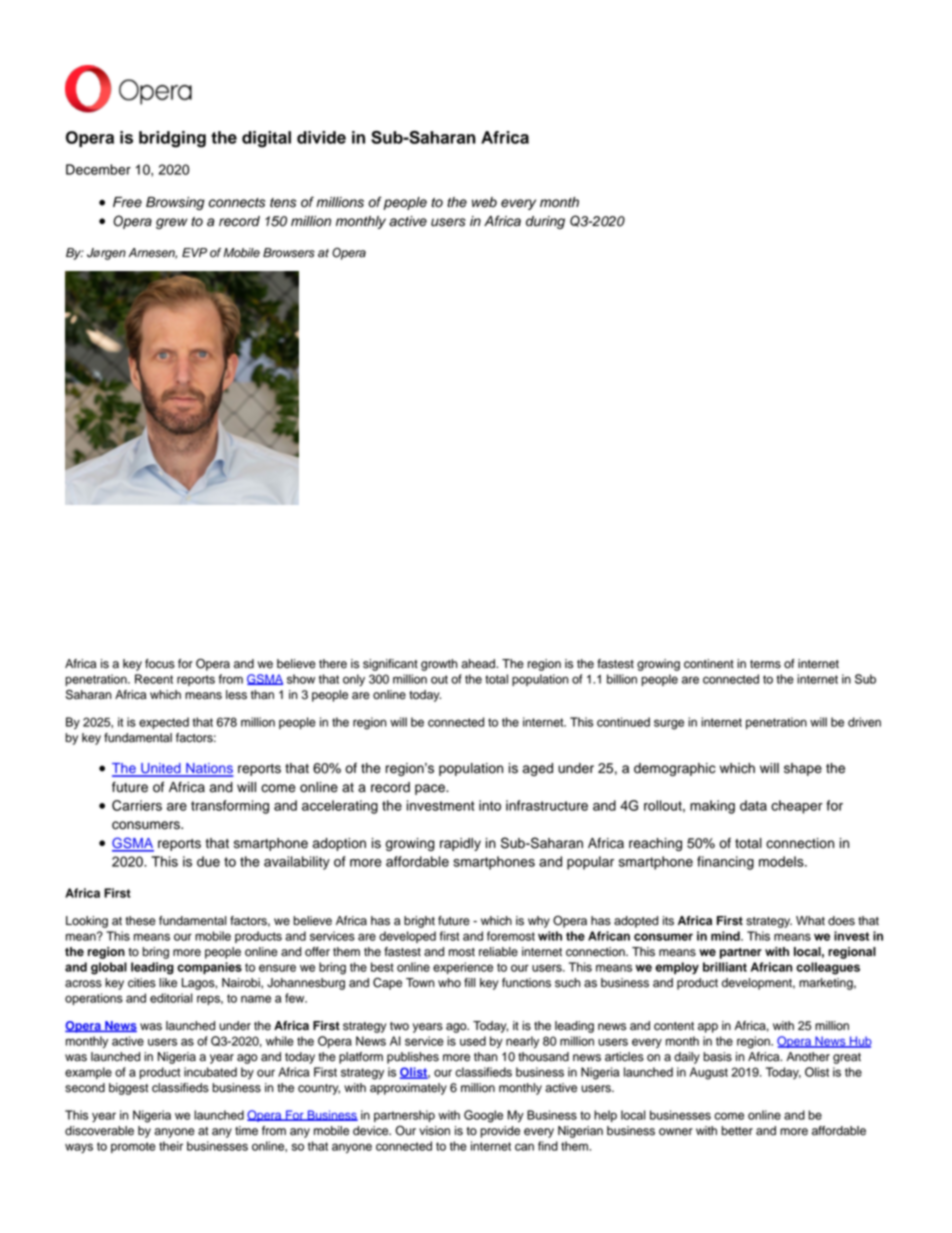 The image size is (952, 1233). I want to click on rapidly, so click(460, 844).
